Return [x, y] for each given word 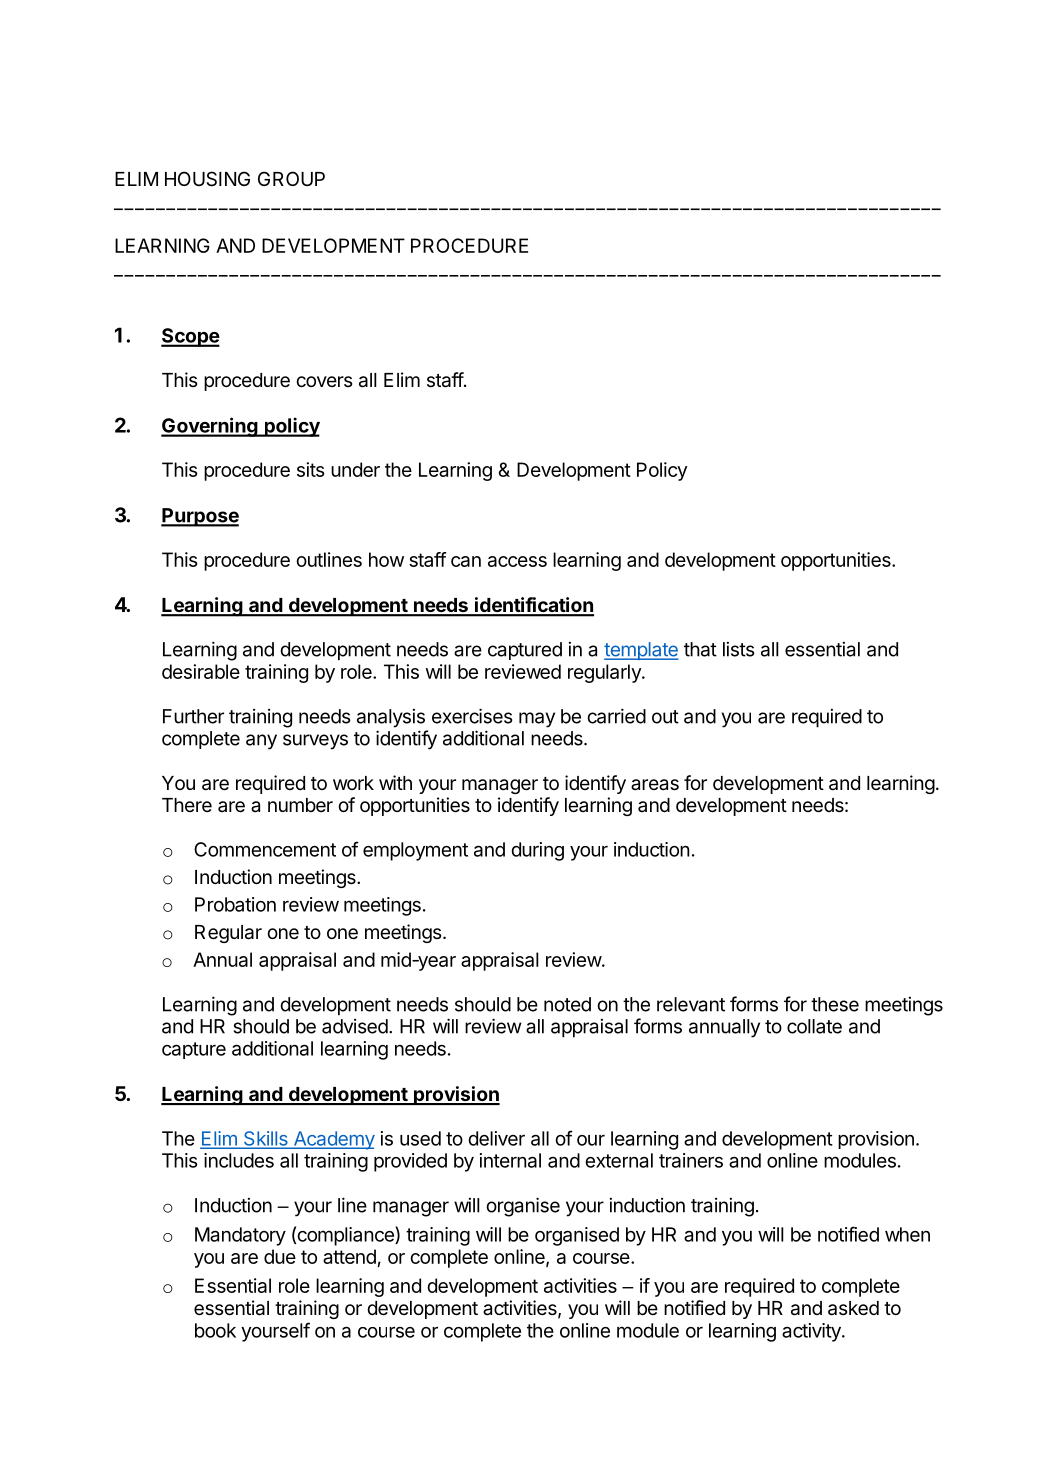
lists [739, 649]
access [517, 561]
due [280, 1256]
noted [567, 1004]
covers [324, 381]
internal [510, 1160]
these [835, 1004]
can [466, 561]
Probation [235, 904]
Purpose [200, 517]
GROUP [291, 178]
